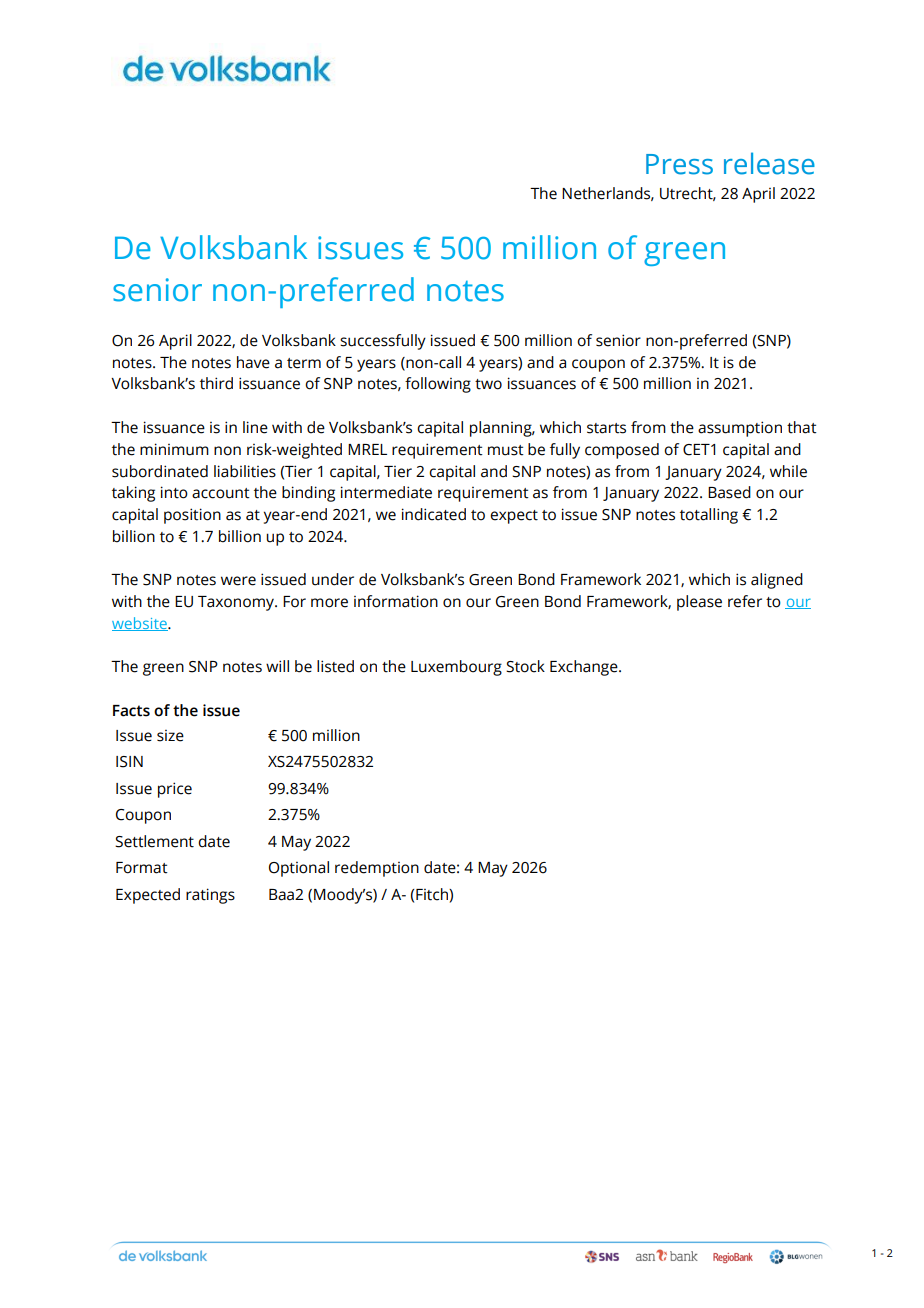 This document has width=924, height=1308. Describe the element at coordinates (769, 163) in the document. I see `release` at that location.
